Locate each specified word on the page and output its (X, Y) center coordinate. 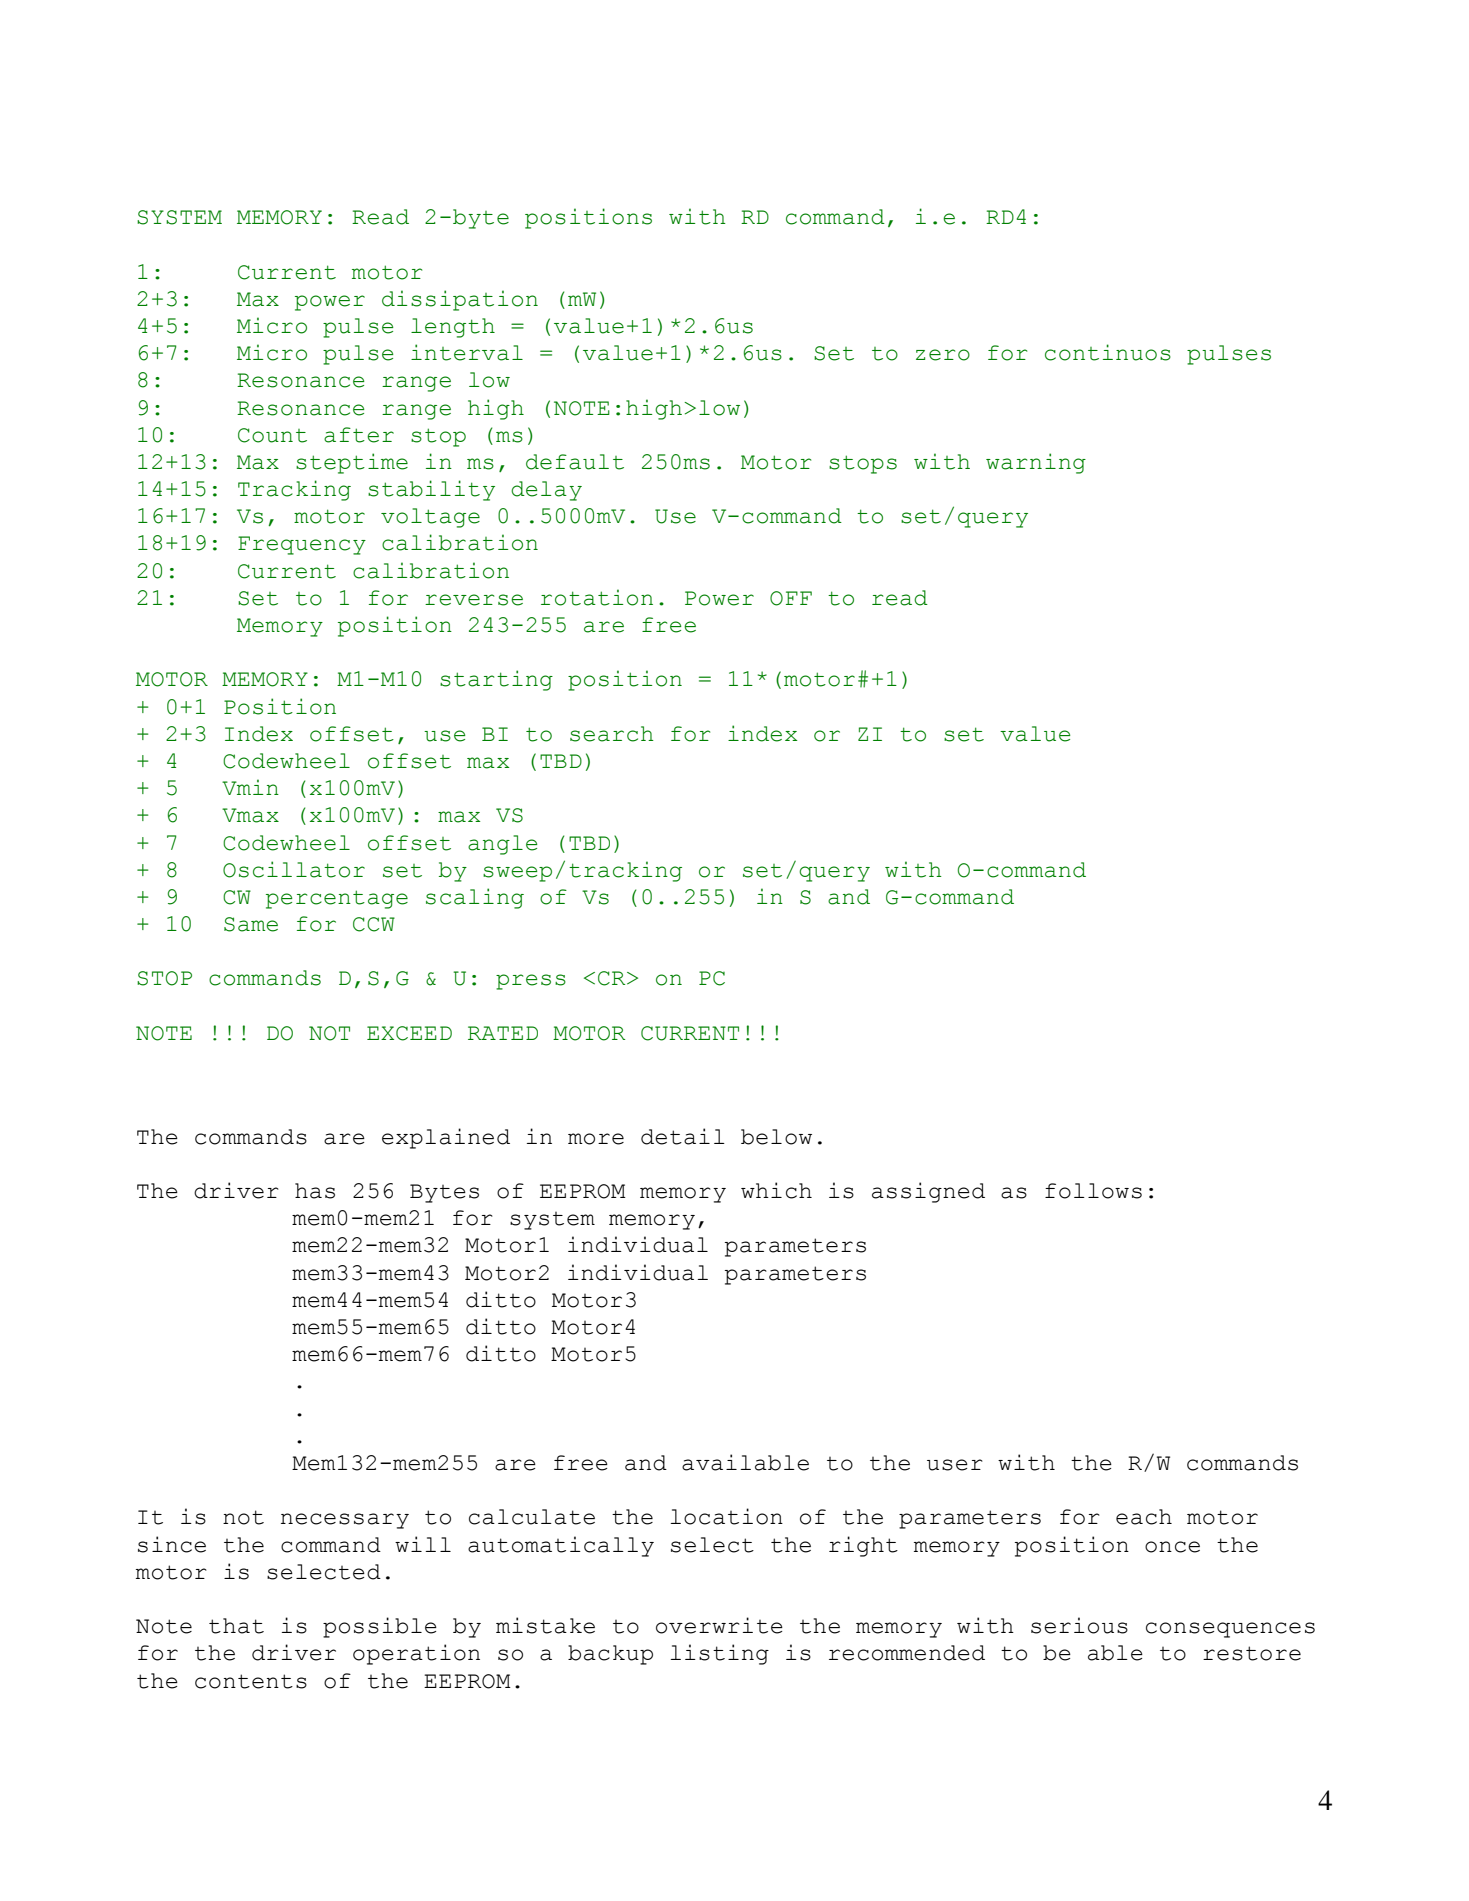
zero (943, 355)
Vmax (250, 815)
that (236, 1626)
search (612, 734)
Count (272, 435)
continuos (1108, 352)
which (776, 1190)
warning (1036, 463)
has (315, 1191)
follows (1093, 1191)
